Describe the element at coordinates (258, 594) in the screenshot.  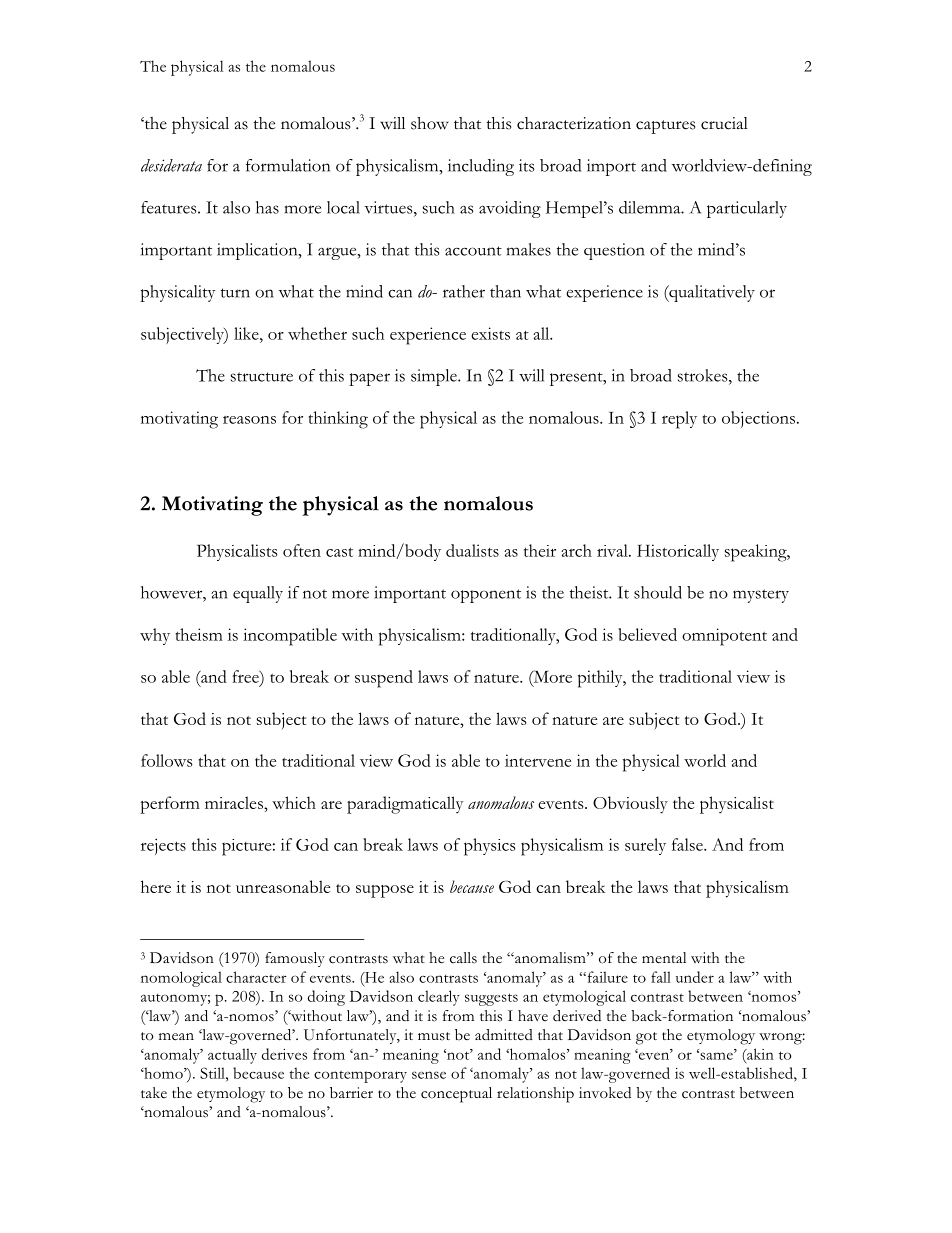
I see `equally` at that location.
